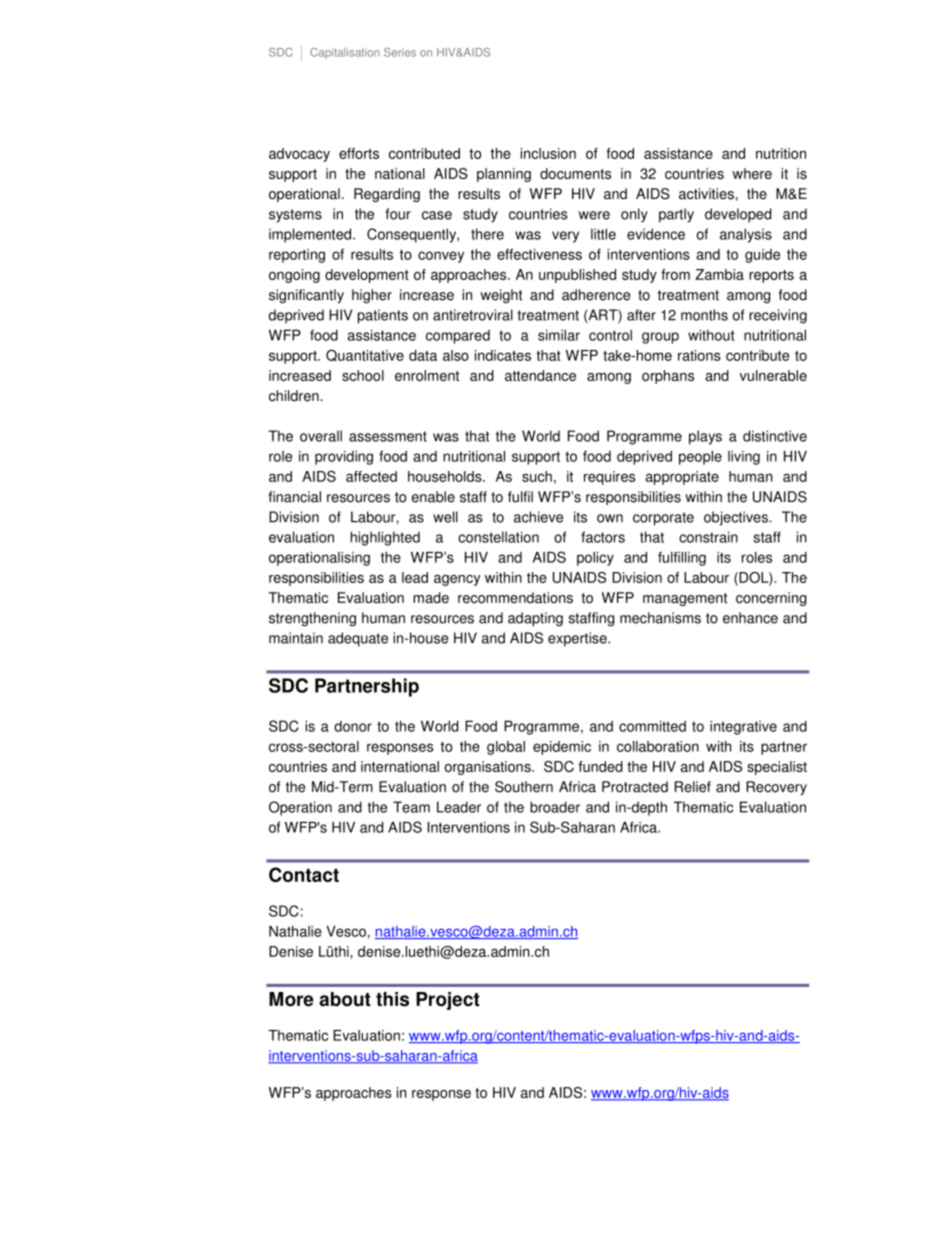  Describe the element at coordinates (358, 639) in the document. I see `adequate` at that location.
